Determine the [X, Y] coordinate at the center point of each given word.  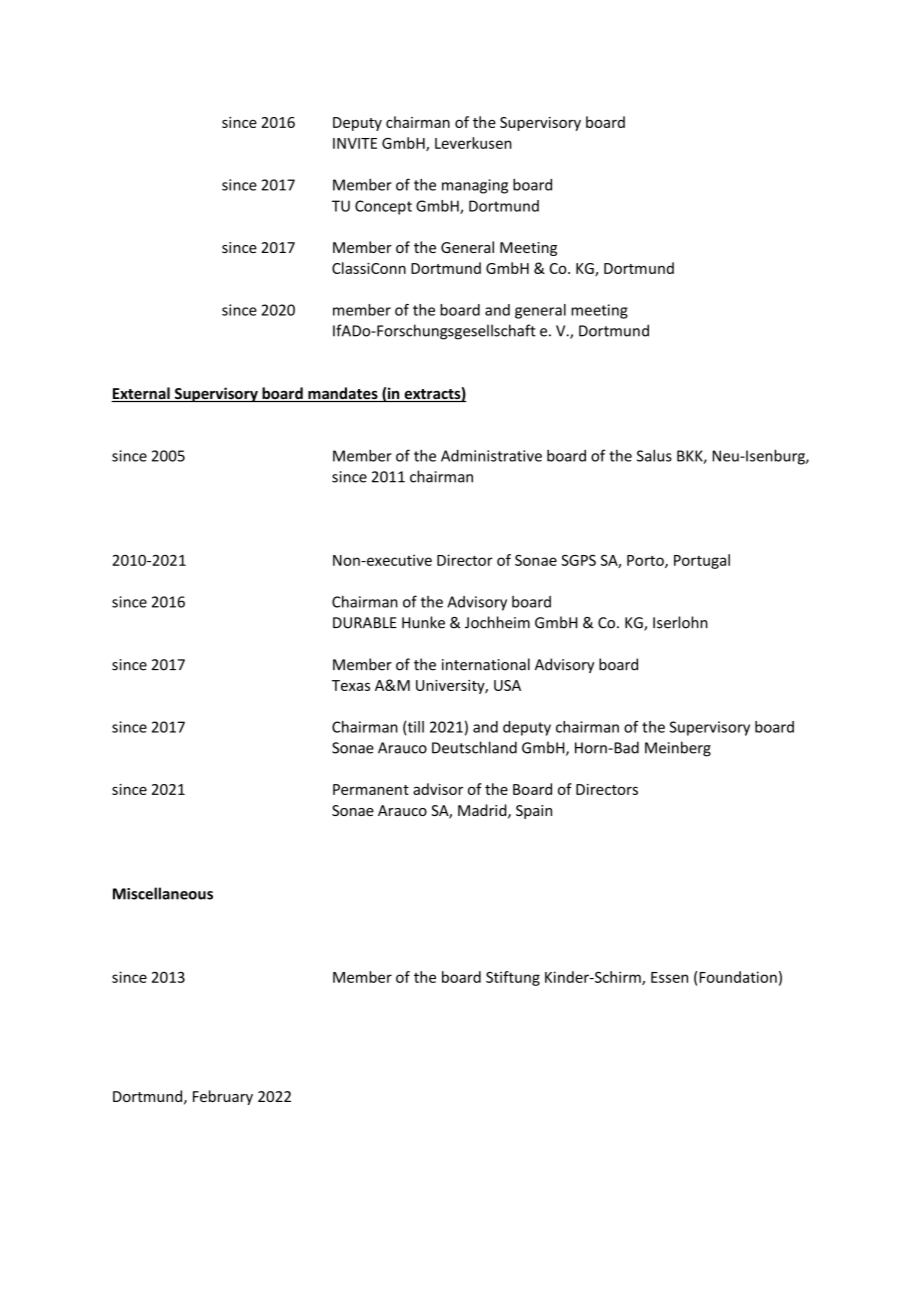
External [141, 394]
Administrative [491, 456]
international [486, 664]
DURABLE [365, 623]
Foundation [738, 977]
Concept [383, 207]
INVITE [355, 143]
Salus [654, 455]
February [223, 1097]
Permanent [371, 789]
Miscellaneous [163, 893]
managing [475, 186]
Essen [669, 977]
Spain [534, 812]
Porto [646, 561]
